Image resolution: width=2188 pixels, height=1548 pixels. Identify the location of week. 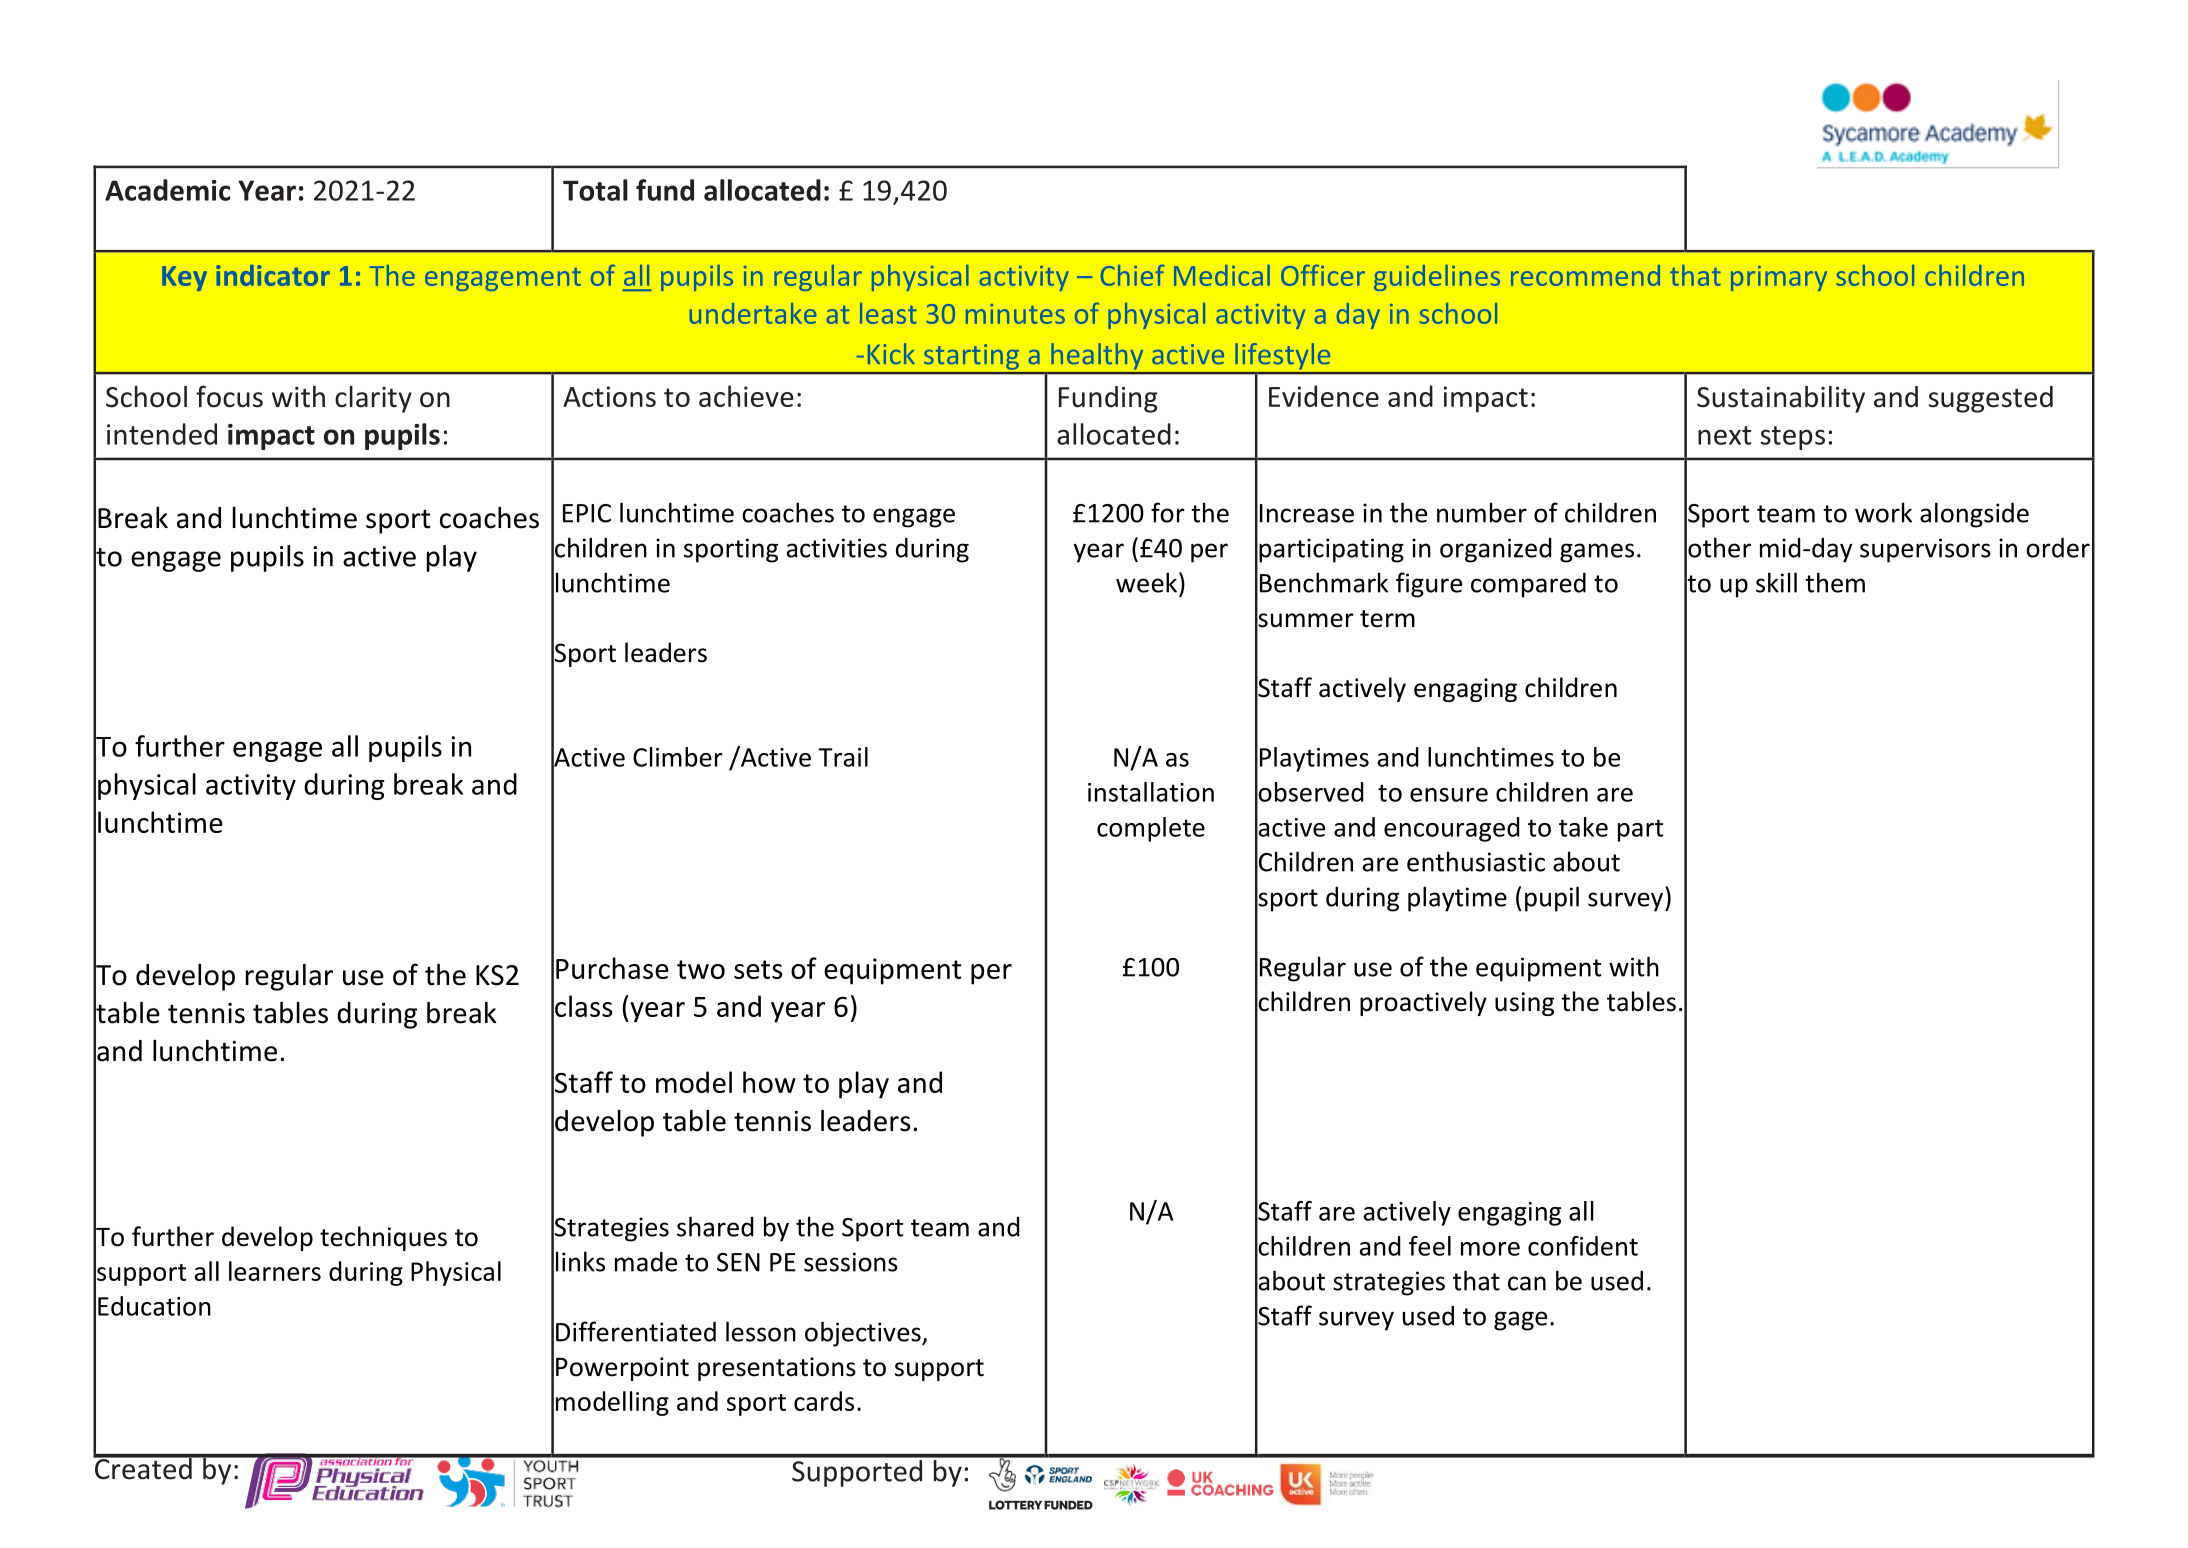
(1146, 582).
